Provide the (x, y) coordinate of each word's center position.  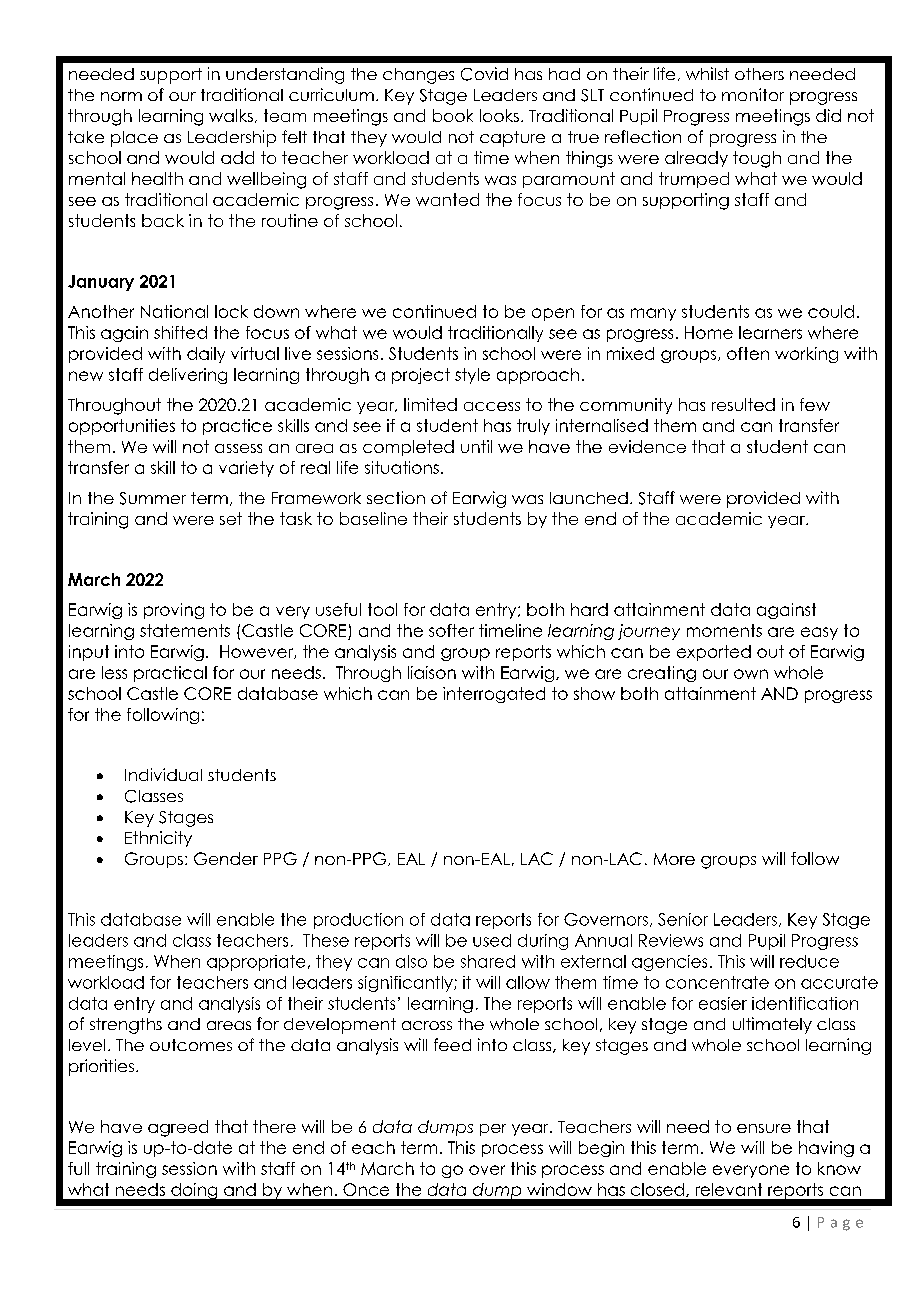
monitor (753, 94)
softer (451, 630)
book (453, 115)
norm (121, 96)
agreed (178, 1128)
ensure (764, 1128)
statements (185, 630)
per (493, 1130)
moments (724, 630)
